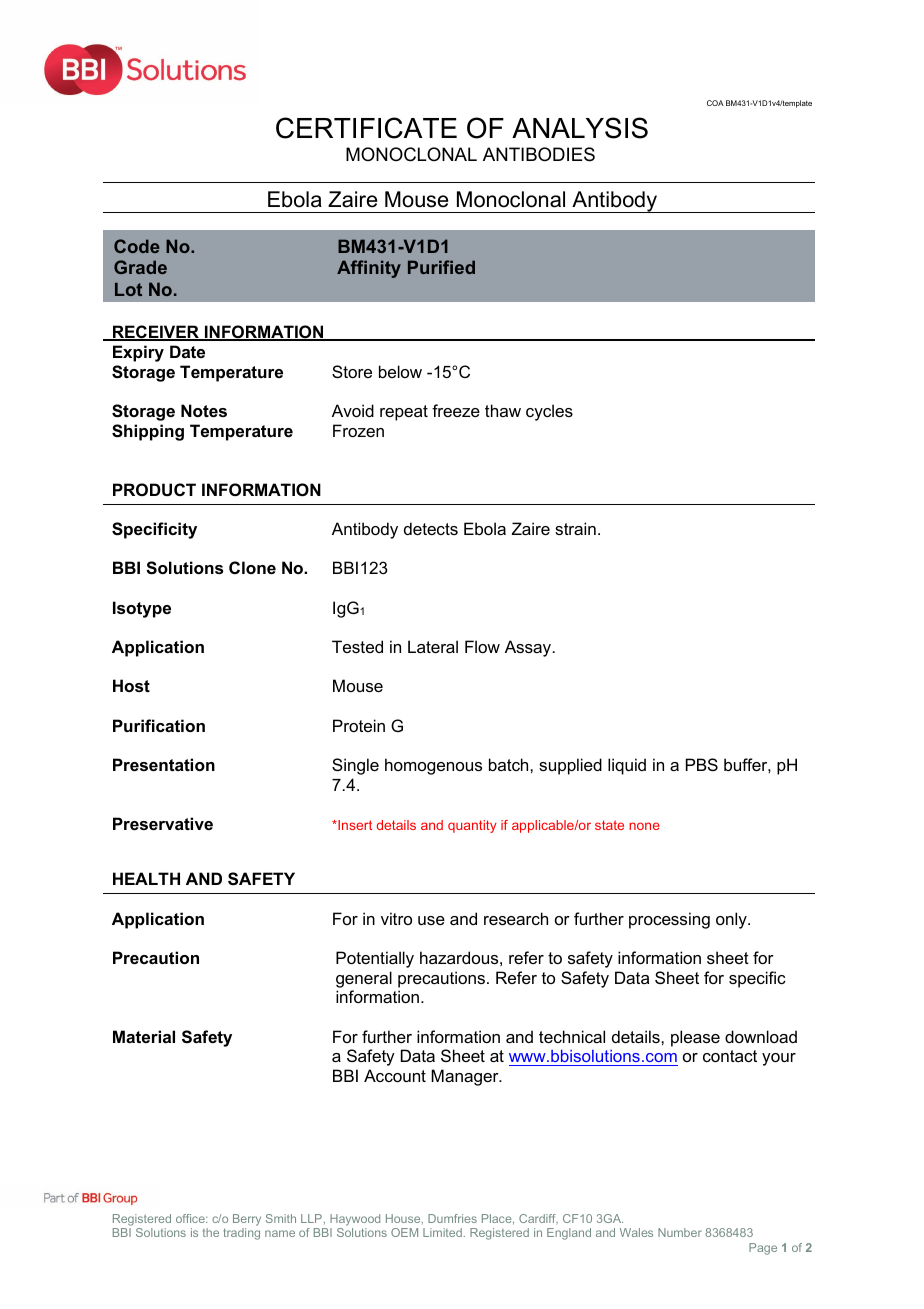  I want to click on Limited, so click(442, 1232).
